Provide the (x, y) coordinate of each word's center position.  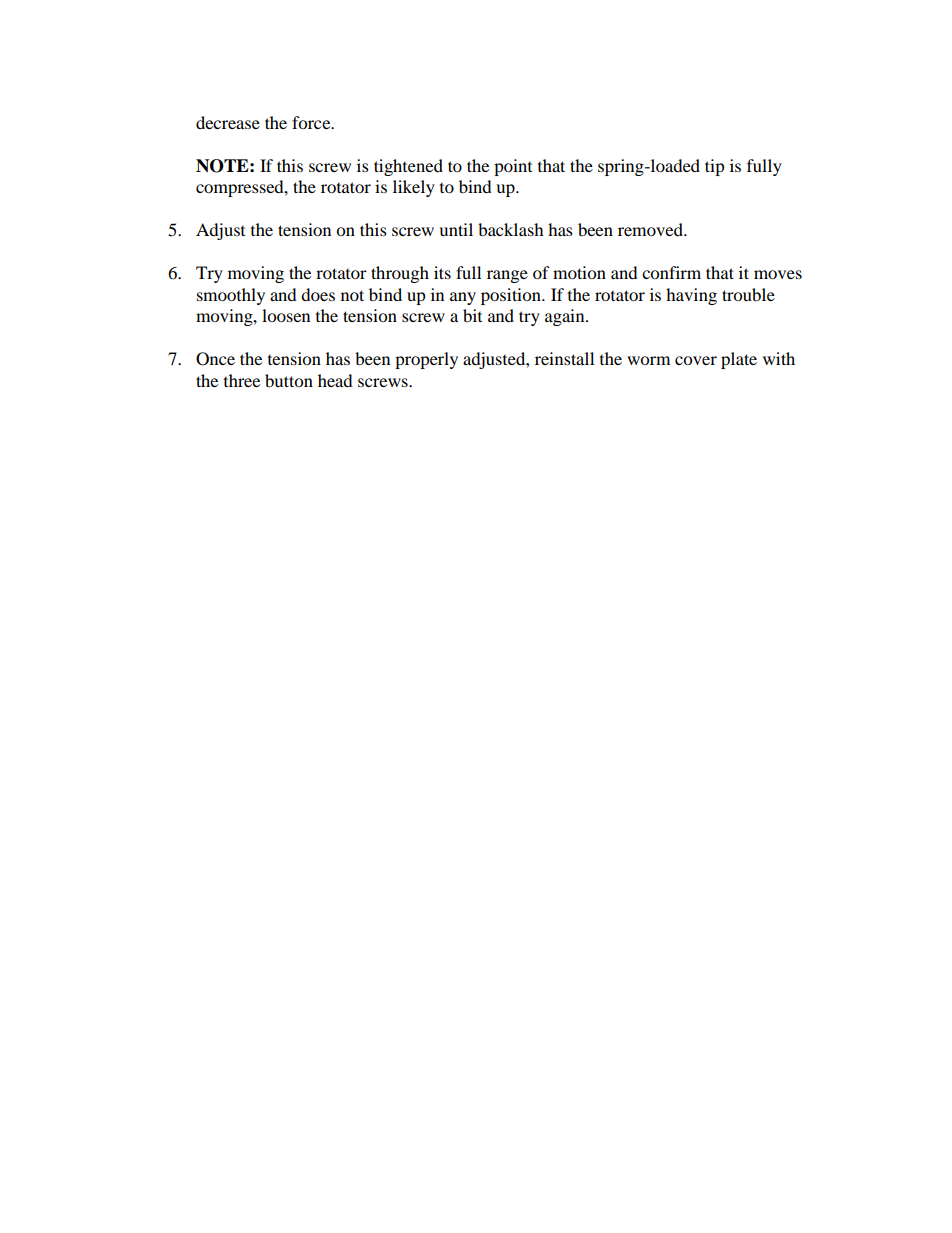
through (400, 274)
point (513, 167)
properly (426, 360)
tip (715, 167)
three (242, 380)
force (312, 122)
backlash (511, 229)
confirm (671, 272)
